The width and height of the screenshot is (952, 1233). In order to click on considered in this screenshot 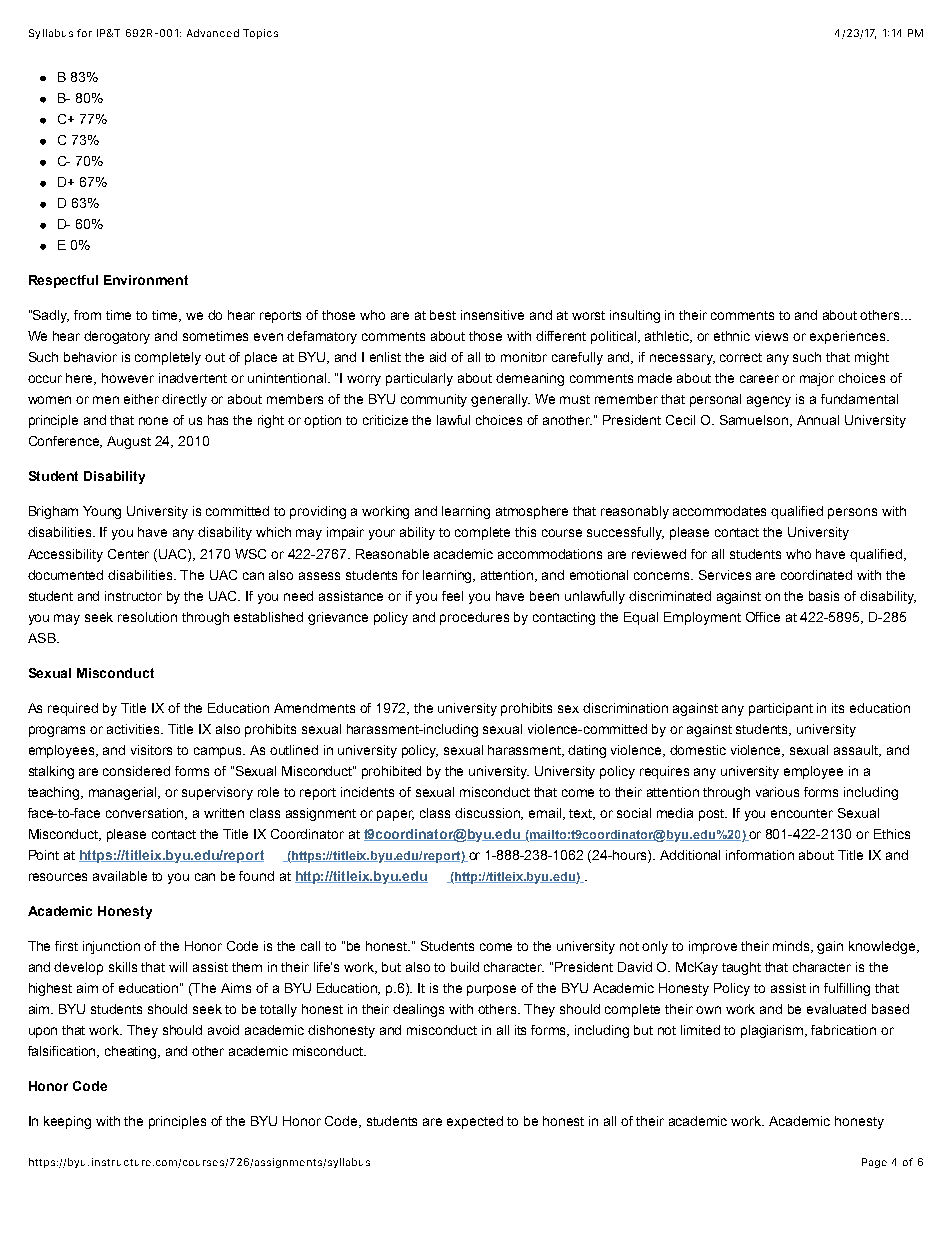, I will do `click(136, 771)`.
